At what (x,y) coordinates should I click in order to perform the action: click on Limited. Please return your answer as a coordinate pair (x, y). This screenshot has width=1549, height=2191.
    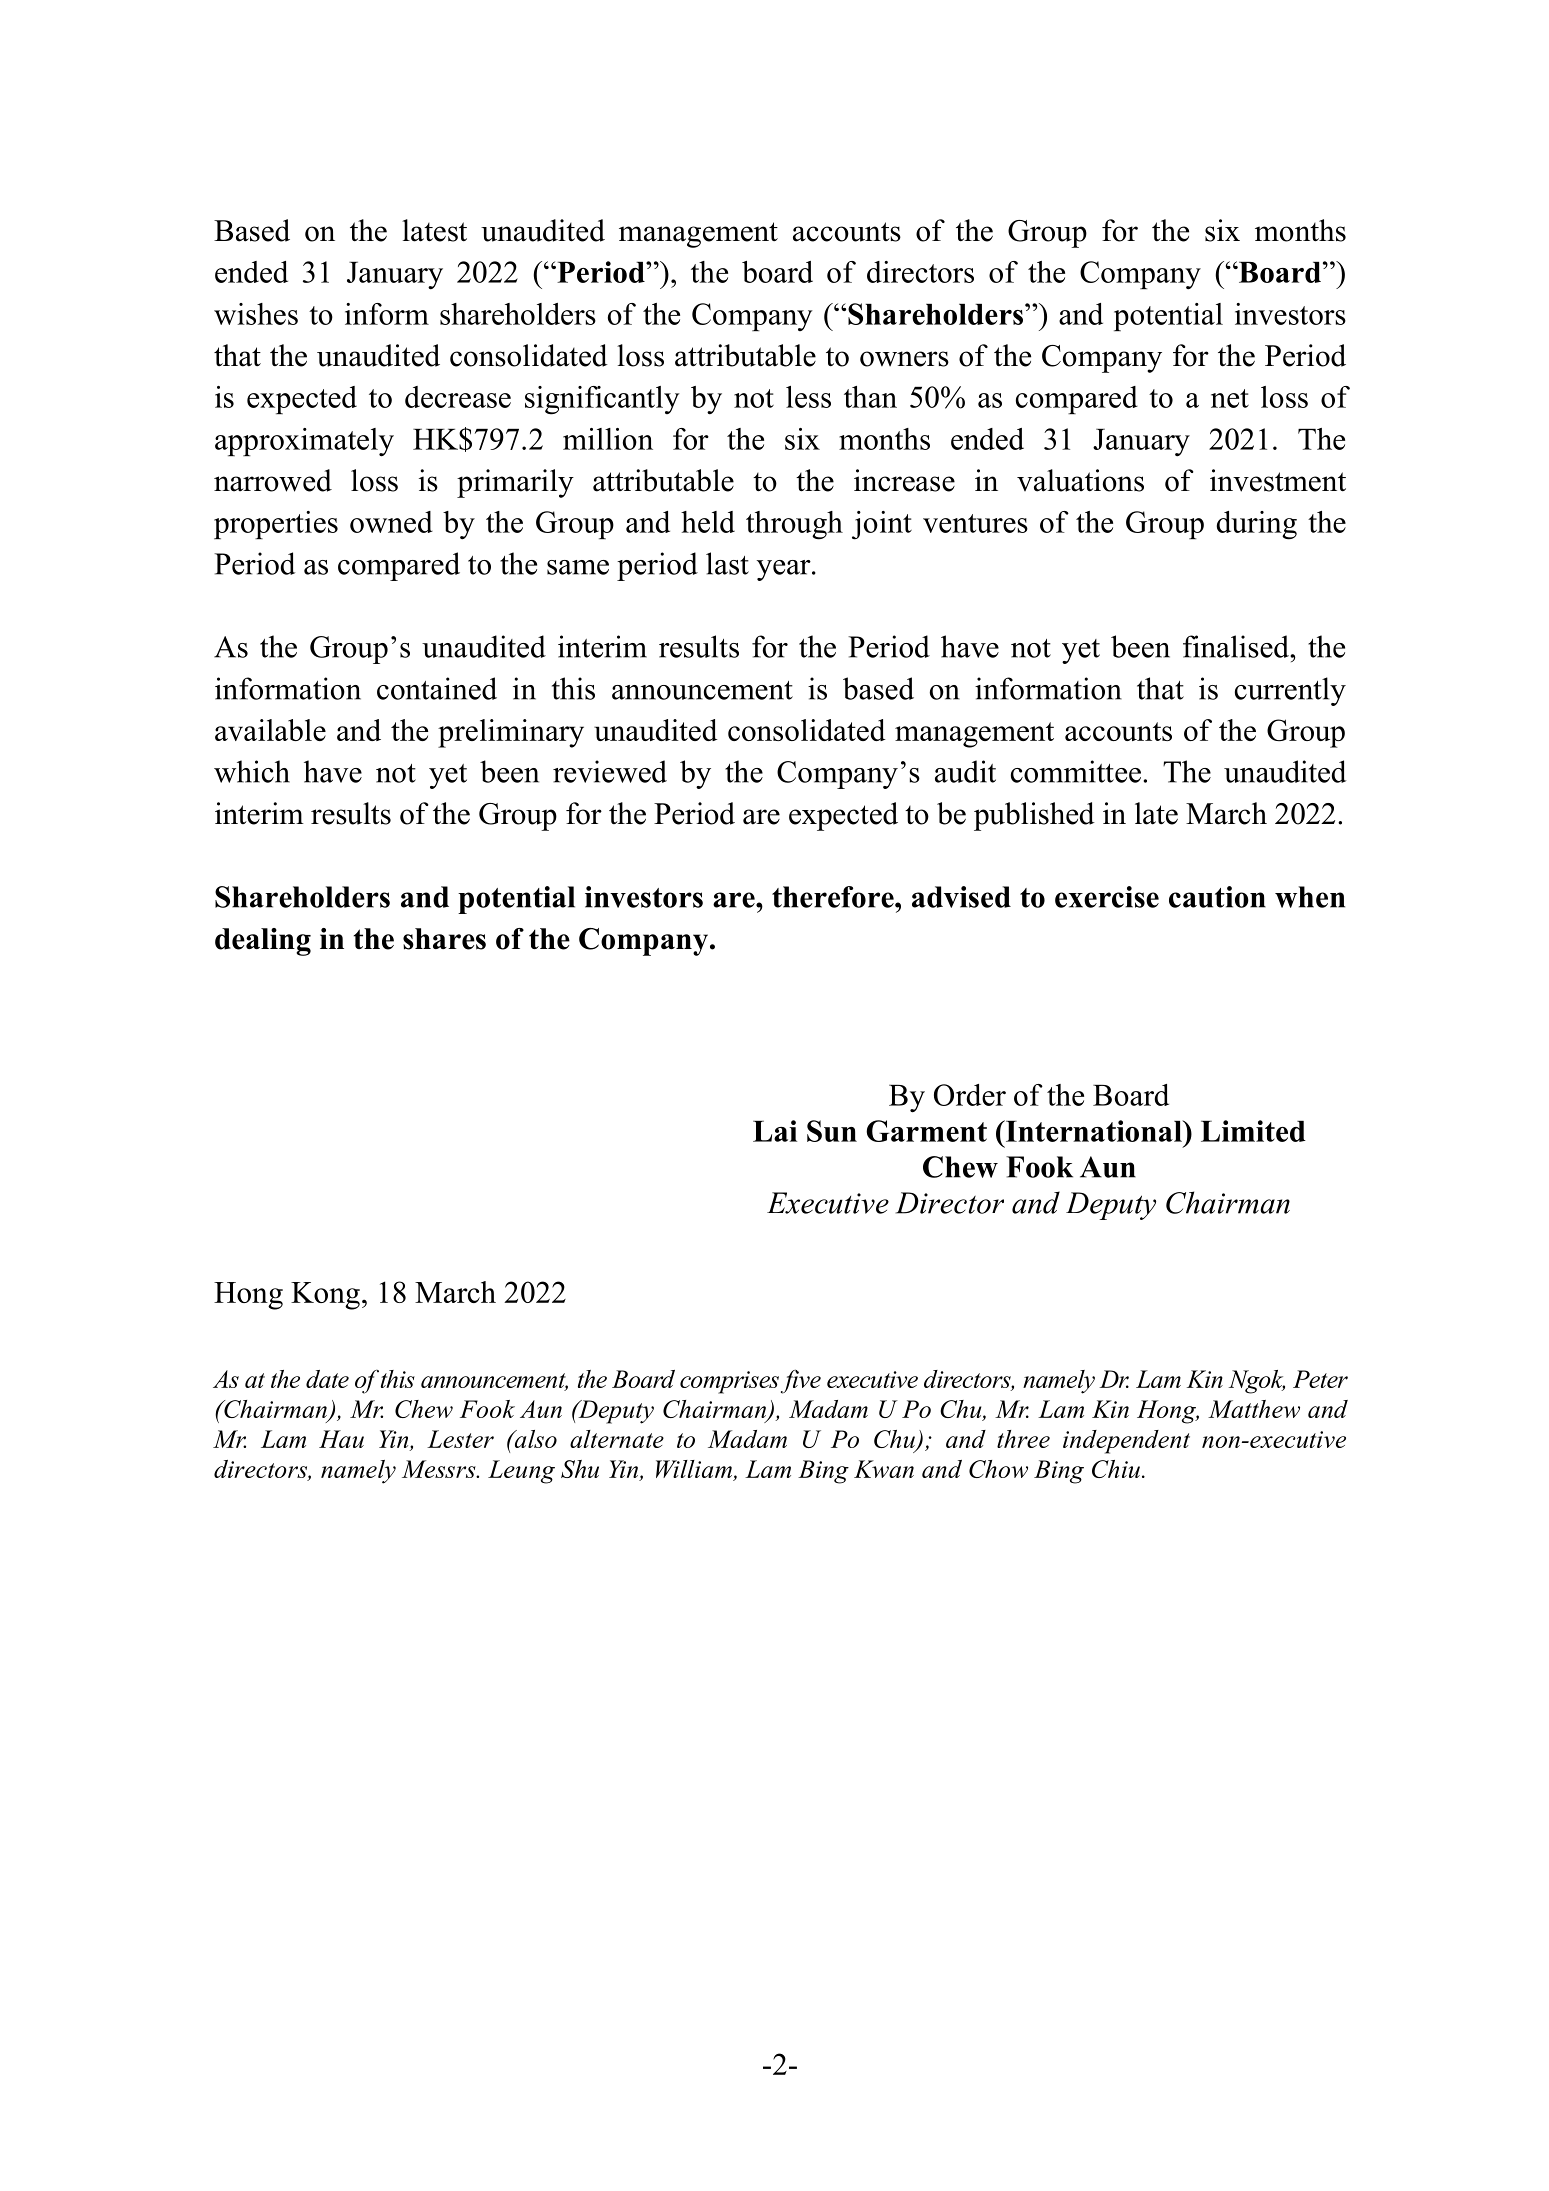
    Looking at the image, I should click on (1253, 1131).
